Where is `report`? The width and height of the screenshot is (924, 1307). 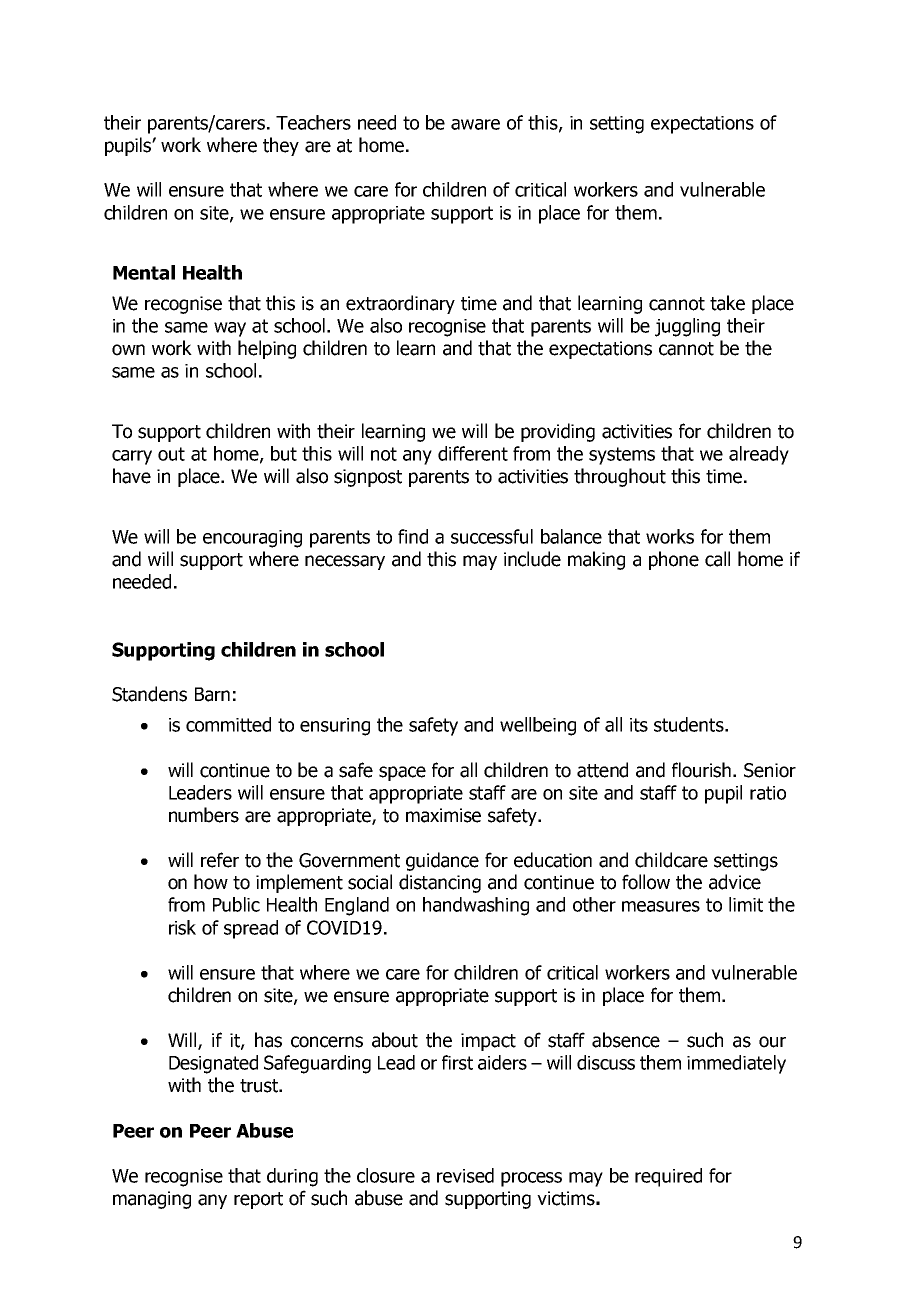
report is located at coordinates (258, 1200).
